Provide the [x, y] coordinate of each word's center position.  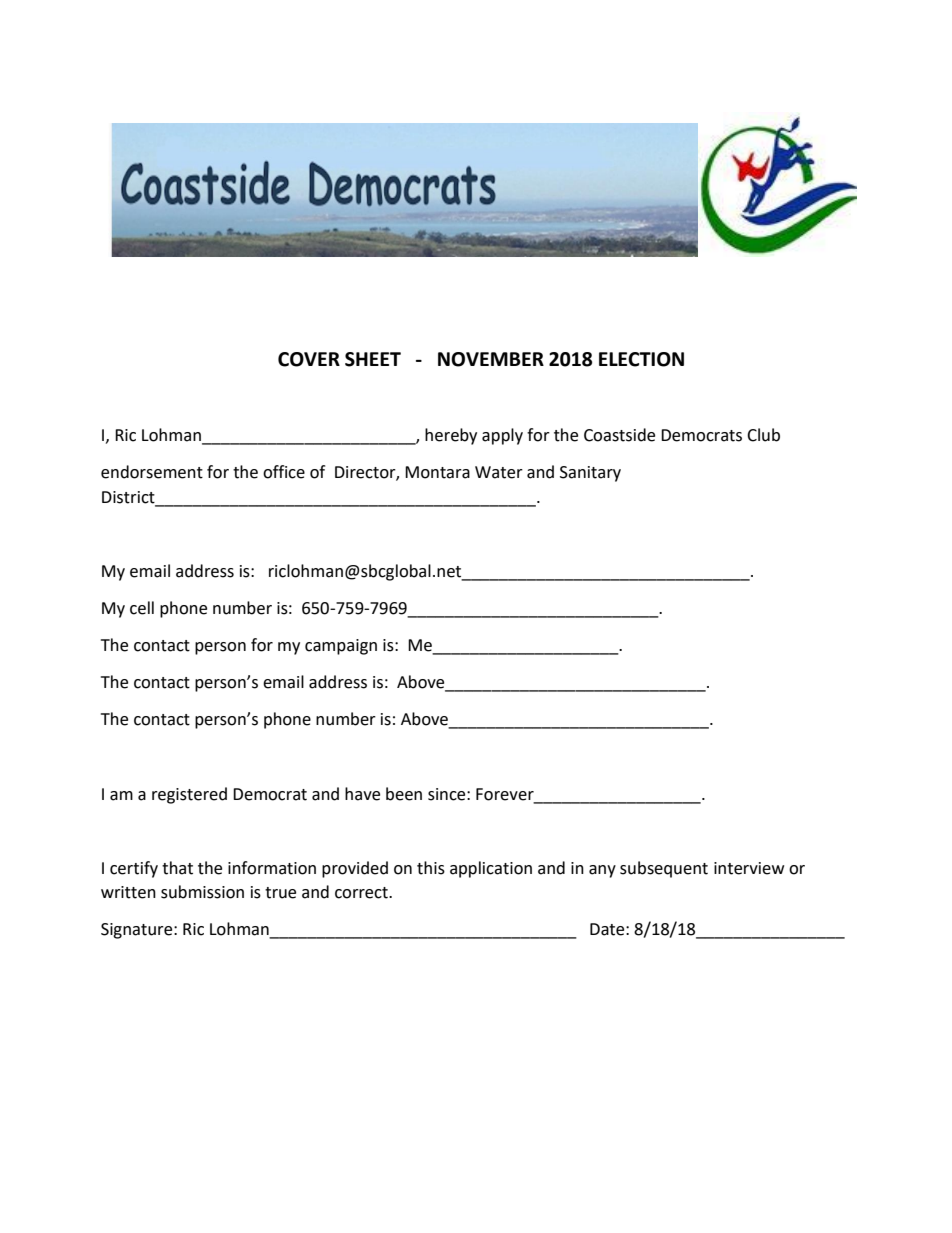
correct [362, 893]
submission [202, 892]
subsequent [664, 869]
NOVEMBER [491, 359]
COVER [309, 359]
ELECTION [641, 359]
